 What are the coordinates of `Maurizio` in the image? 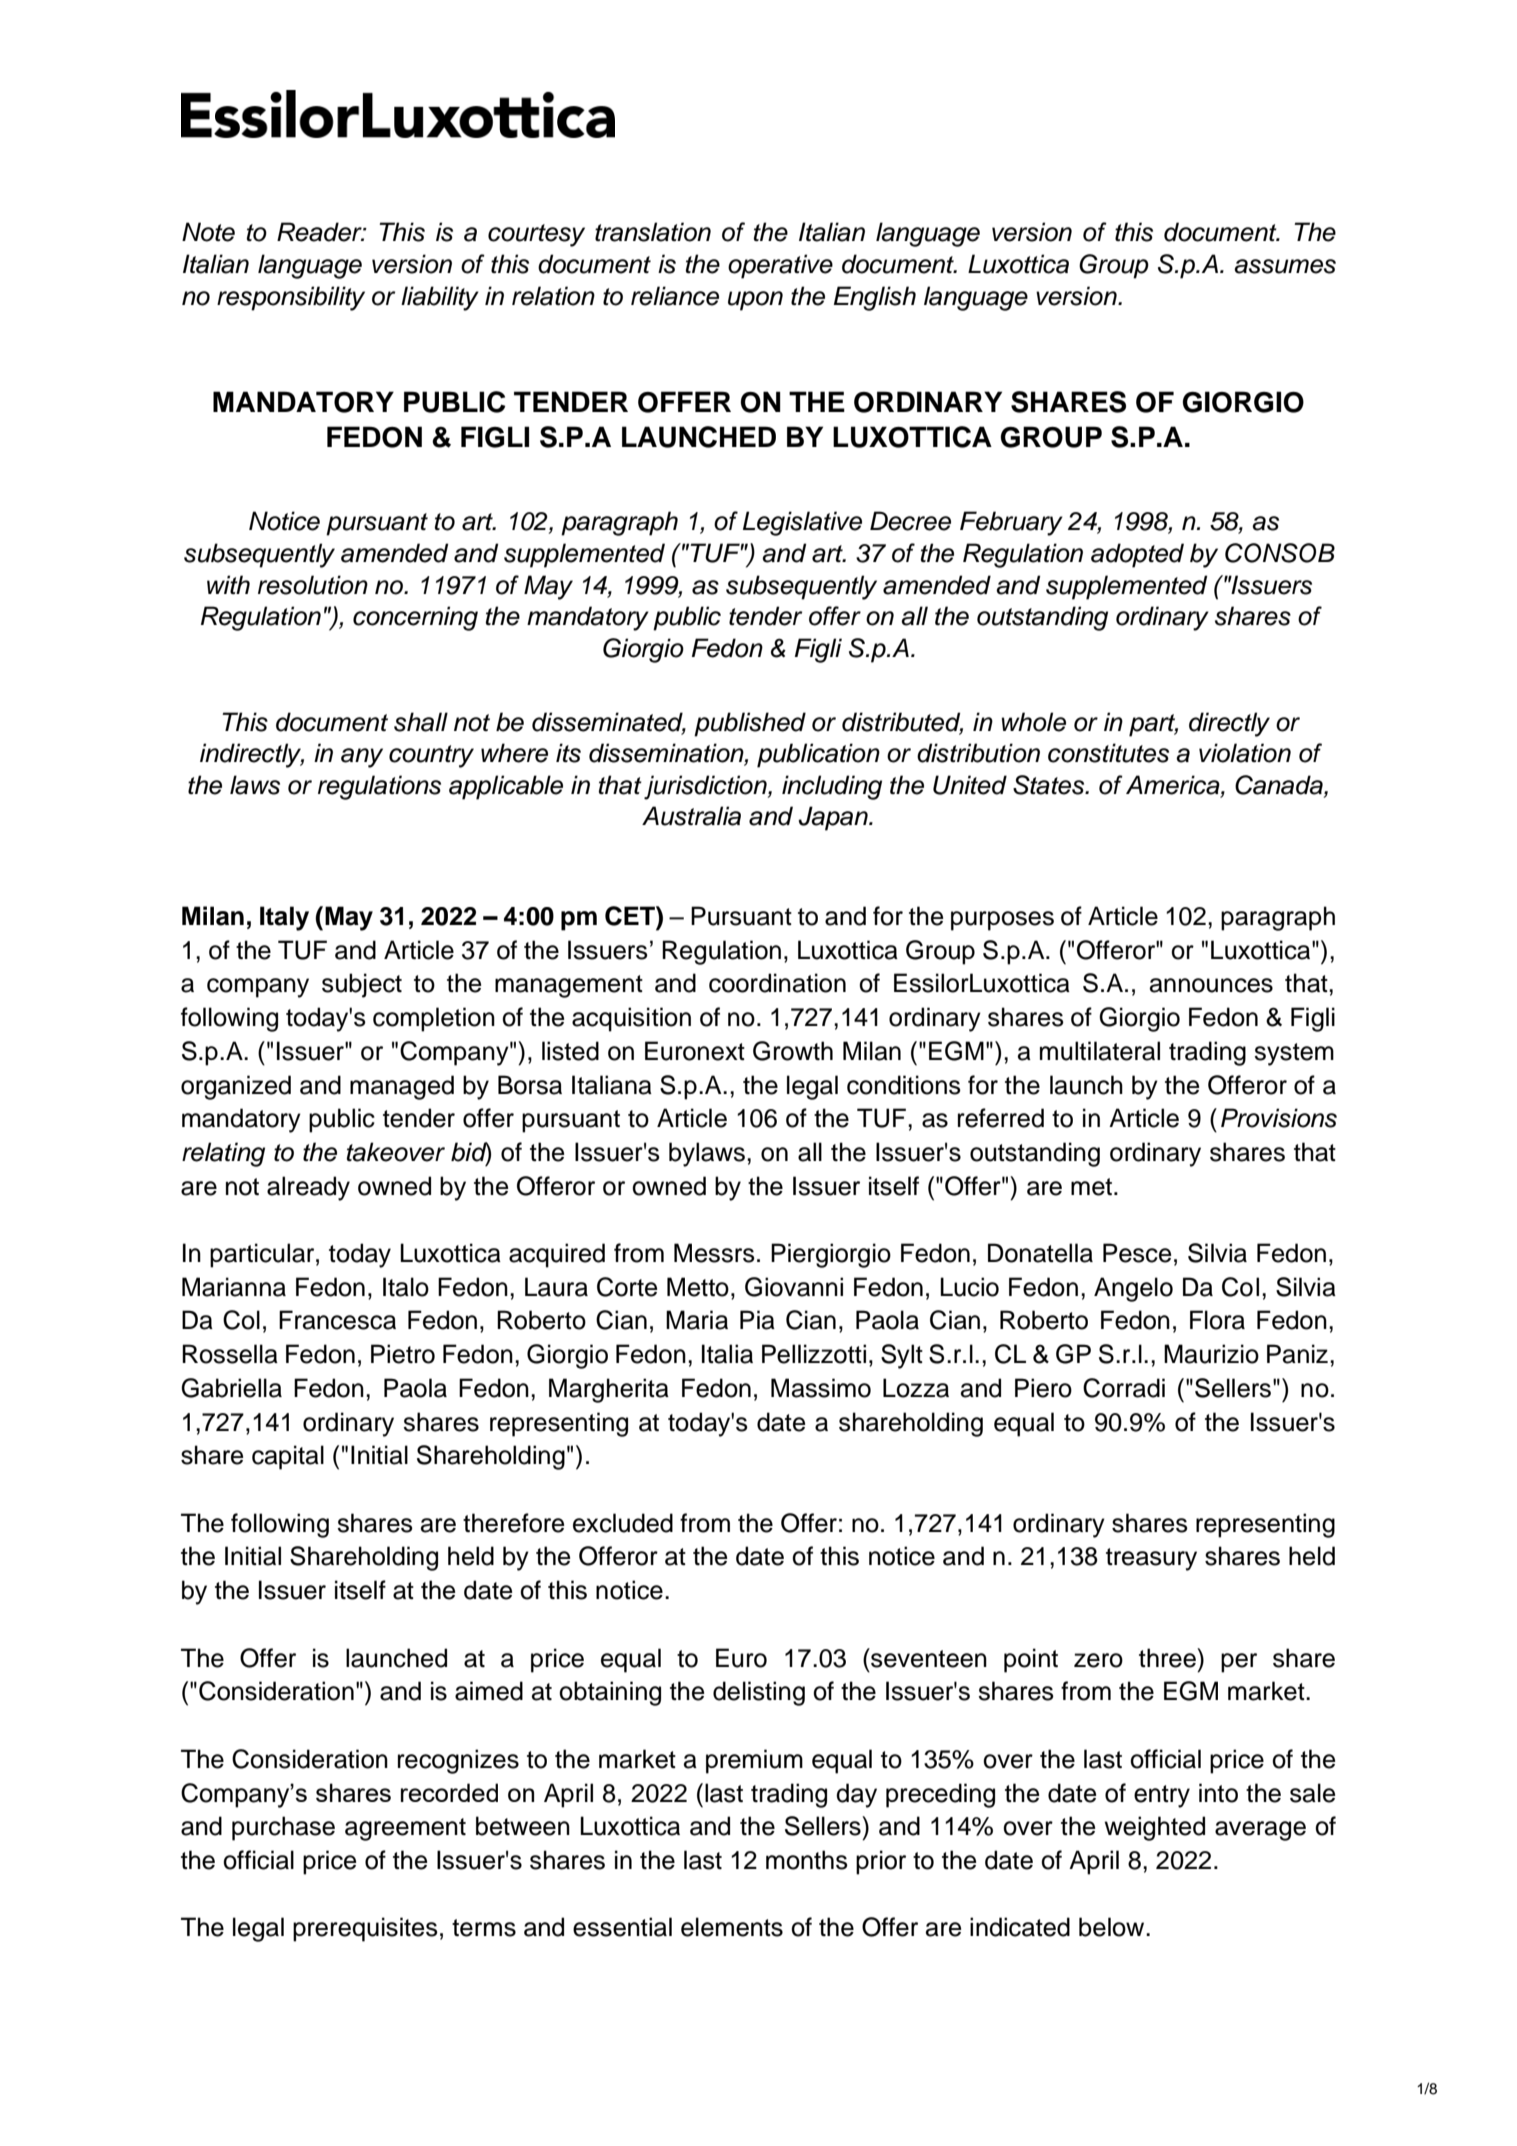 It's located at (1211, 1354).
